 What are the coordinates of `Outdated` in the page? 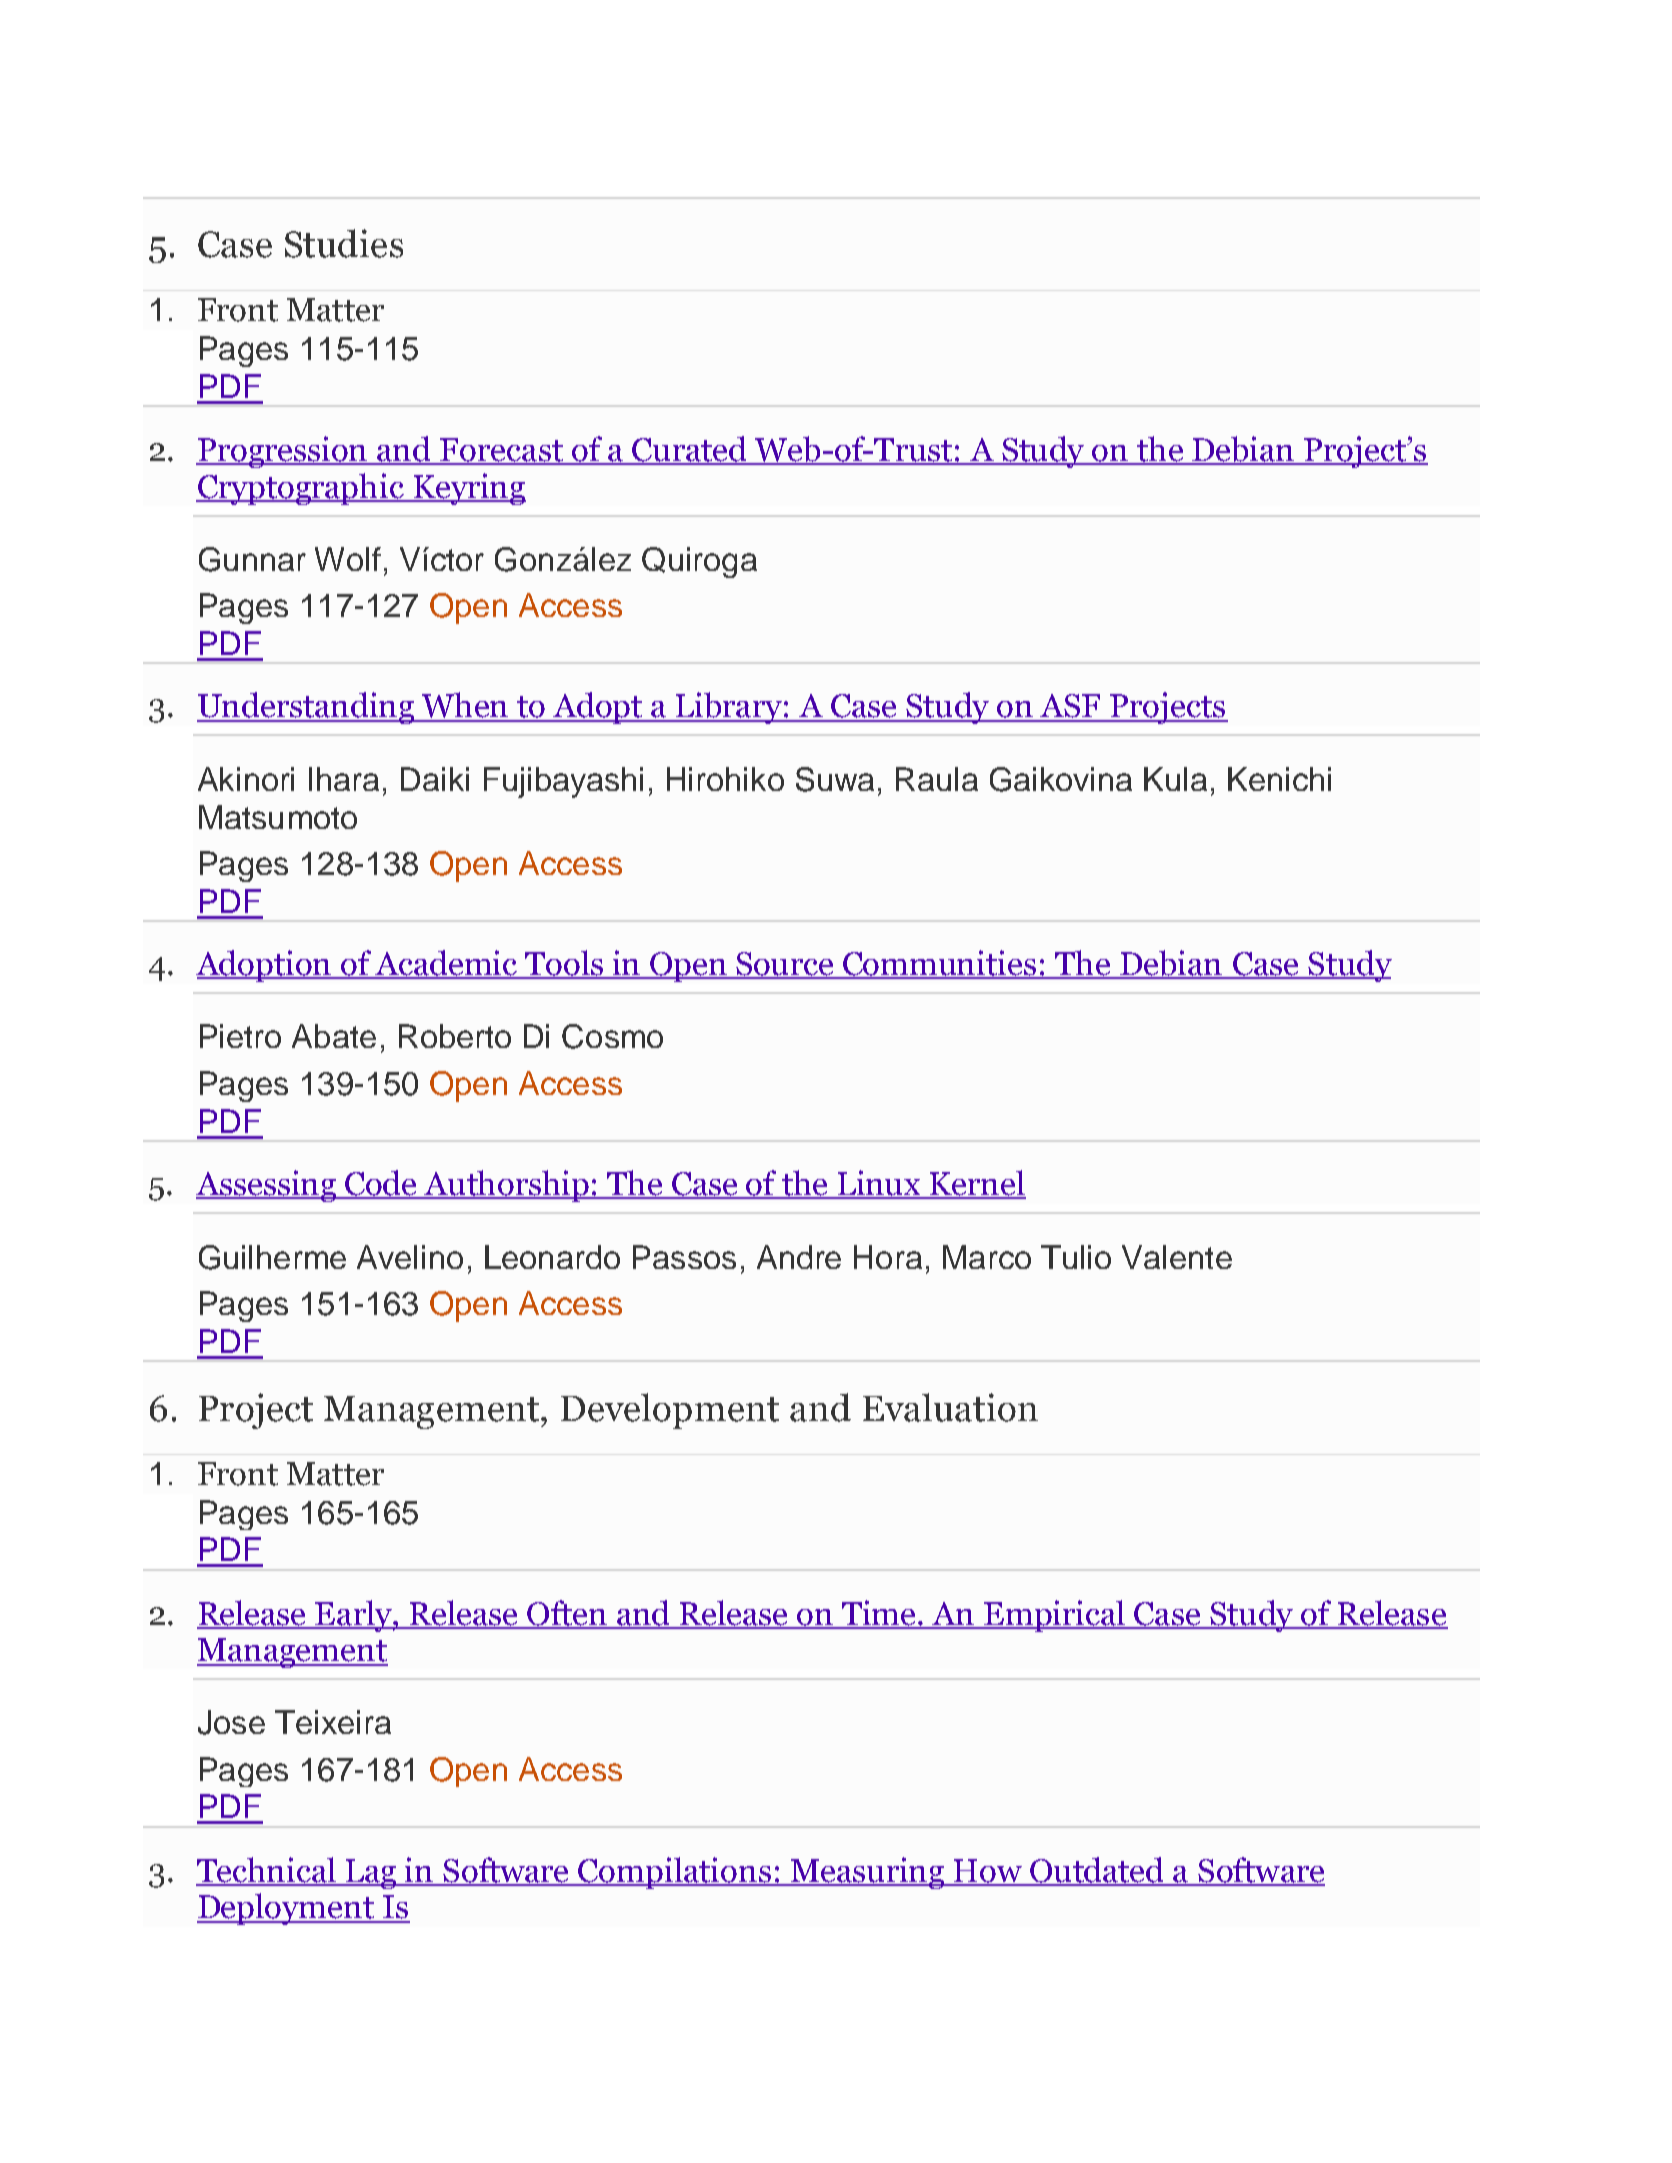 It's located at (1097, 1871).
